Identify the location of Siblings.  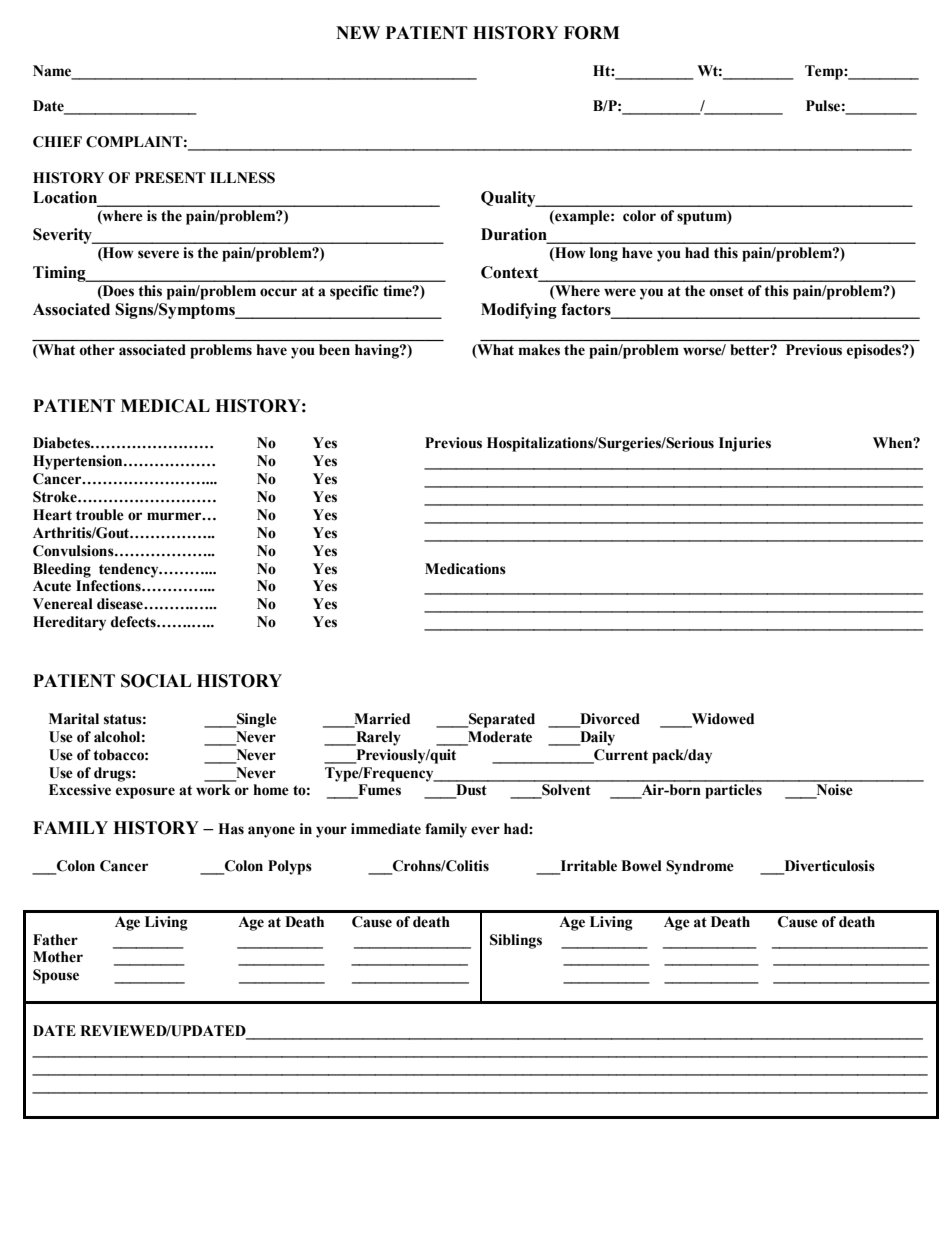
(516, 941).
